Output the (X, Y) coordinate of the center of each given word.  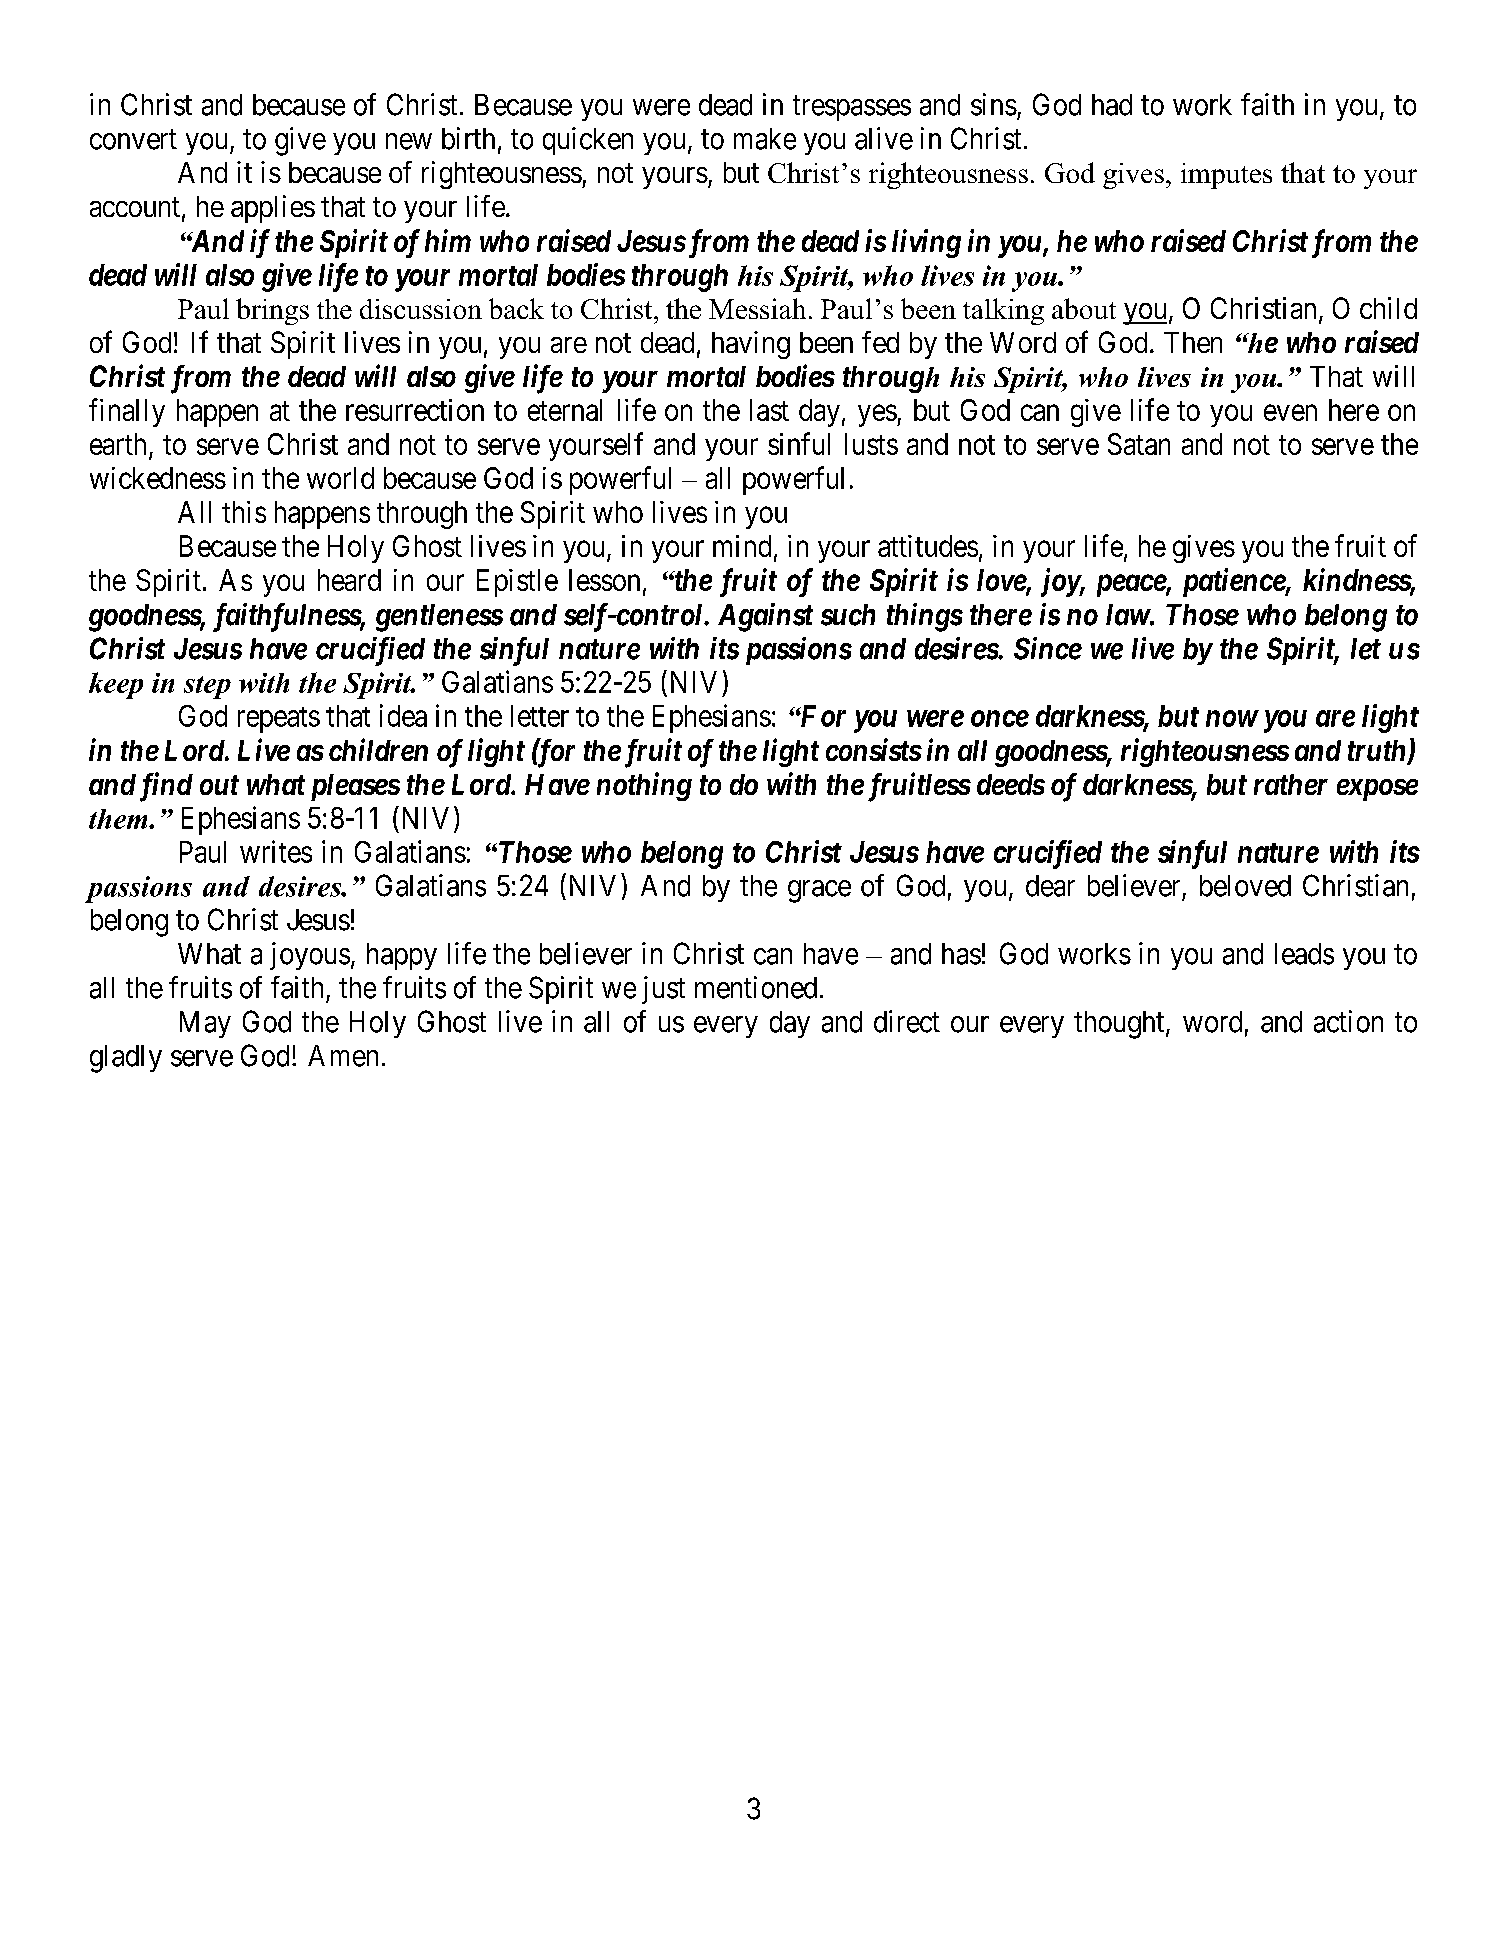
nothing (644, 786)
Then (1193, 342)
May (205, 1024)
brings (272, 311)
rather (1291, 784)
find (166, 787)
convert (133, 140)
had (1112, 105)
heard (349, 580)
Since (1048, 648)
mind (742, 546)
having (751, 345)
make (765, 139)
